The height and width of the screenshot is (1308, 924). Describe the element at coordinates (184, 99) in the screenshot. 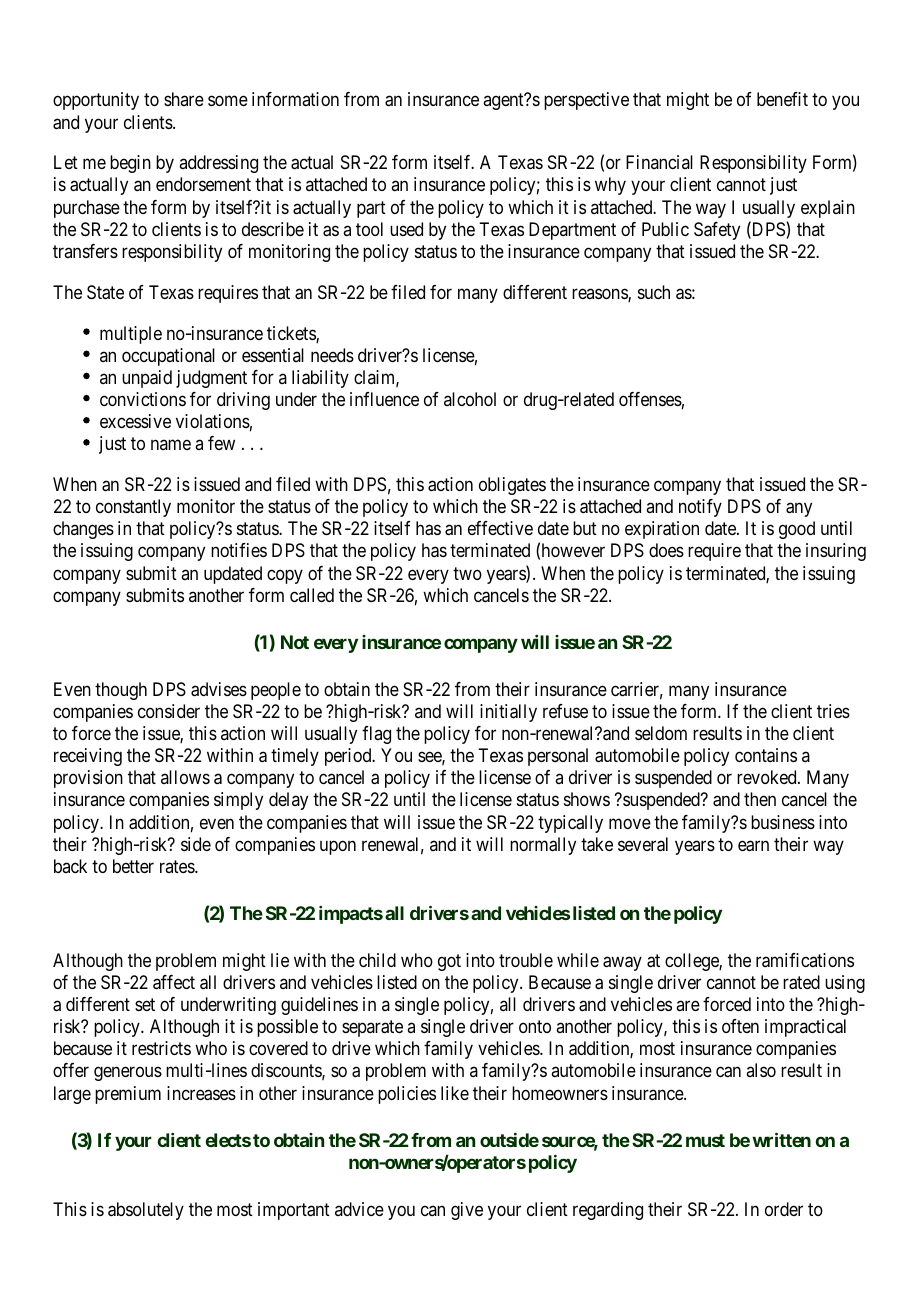

I see `share` at that location.
